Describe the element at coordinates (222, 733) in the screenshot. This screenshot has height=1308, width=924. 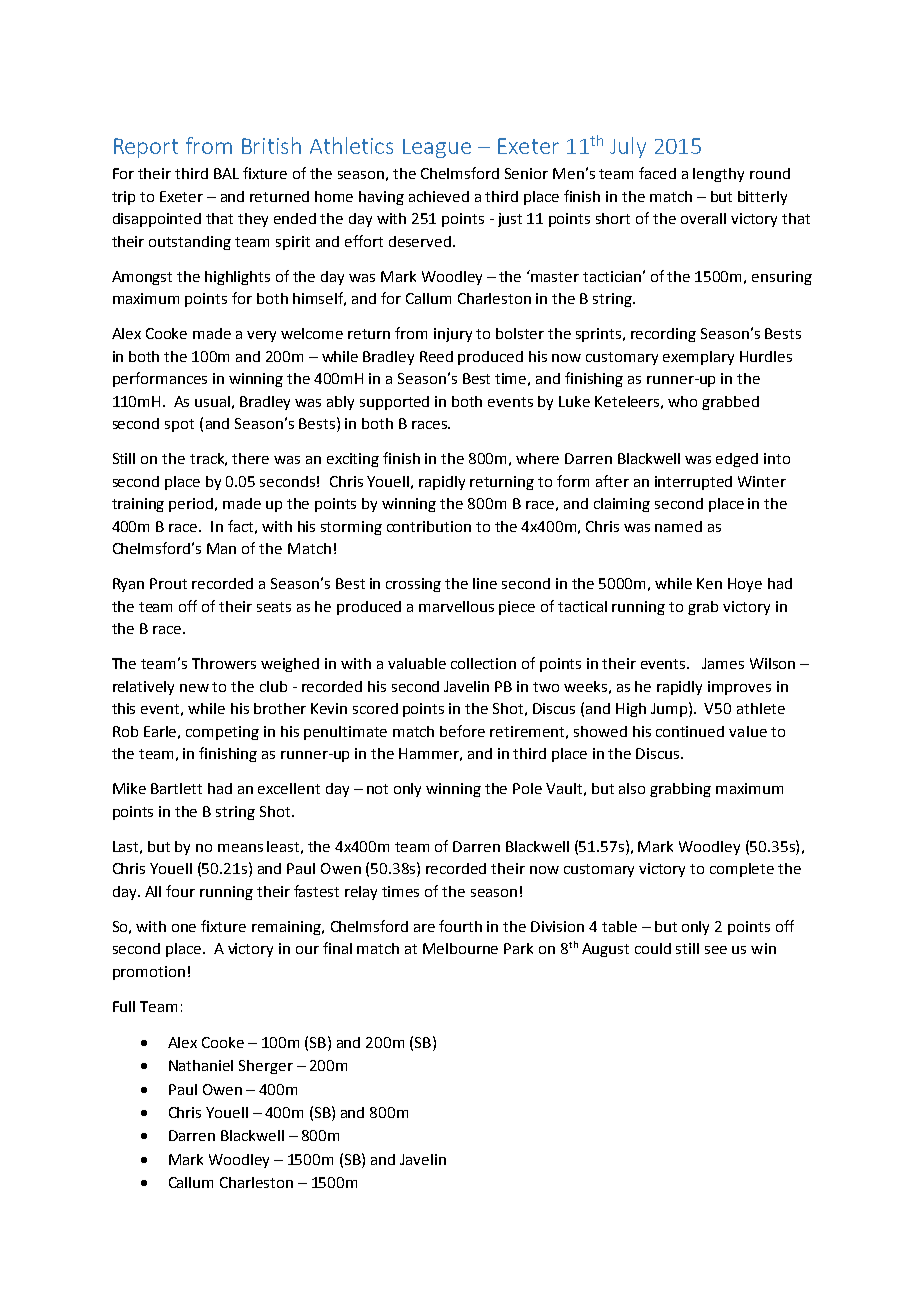
I see `competing` at that location.
